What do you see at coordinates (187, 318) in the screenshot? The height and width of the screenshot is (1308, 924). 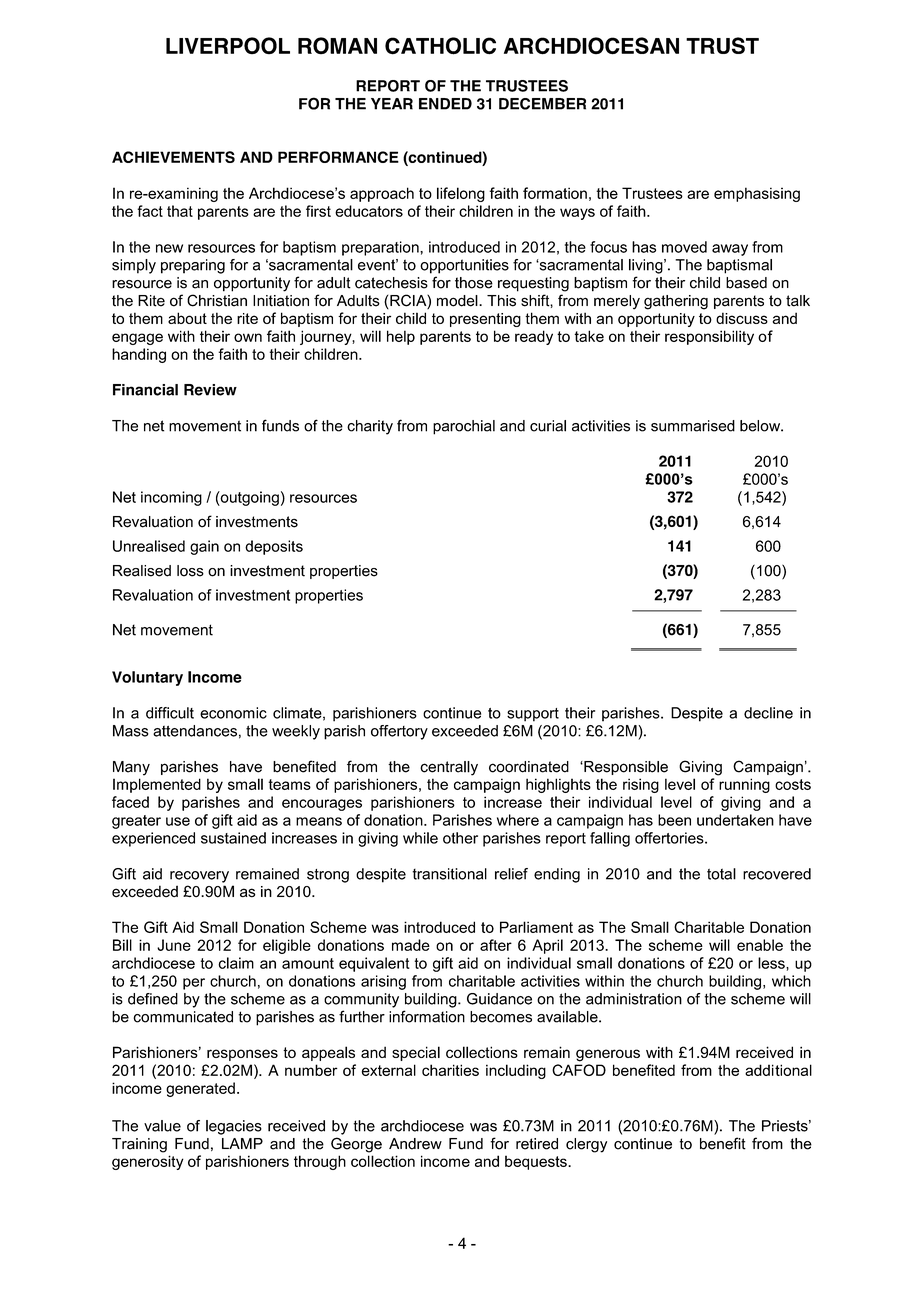 I see `about` at bounding box center [187, 318].
